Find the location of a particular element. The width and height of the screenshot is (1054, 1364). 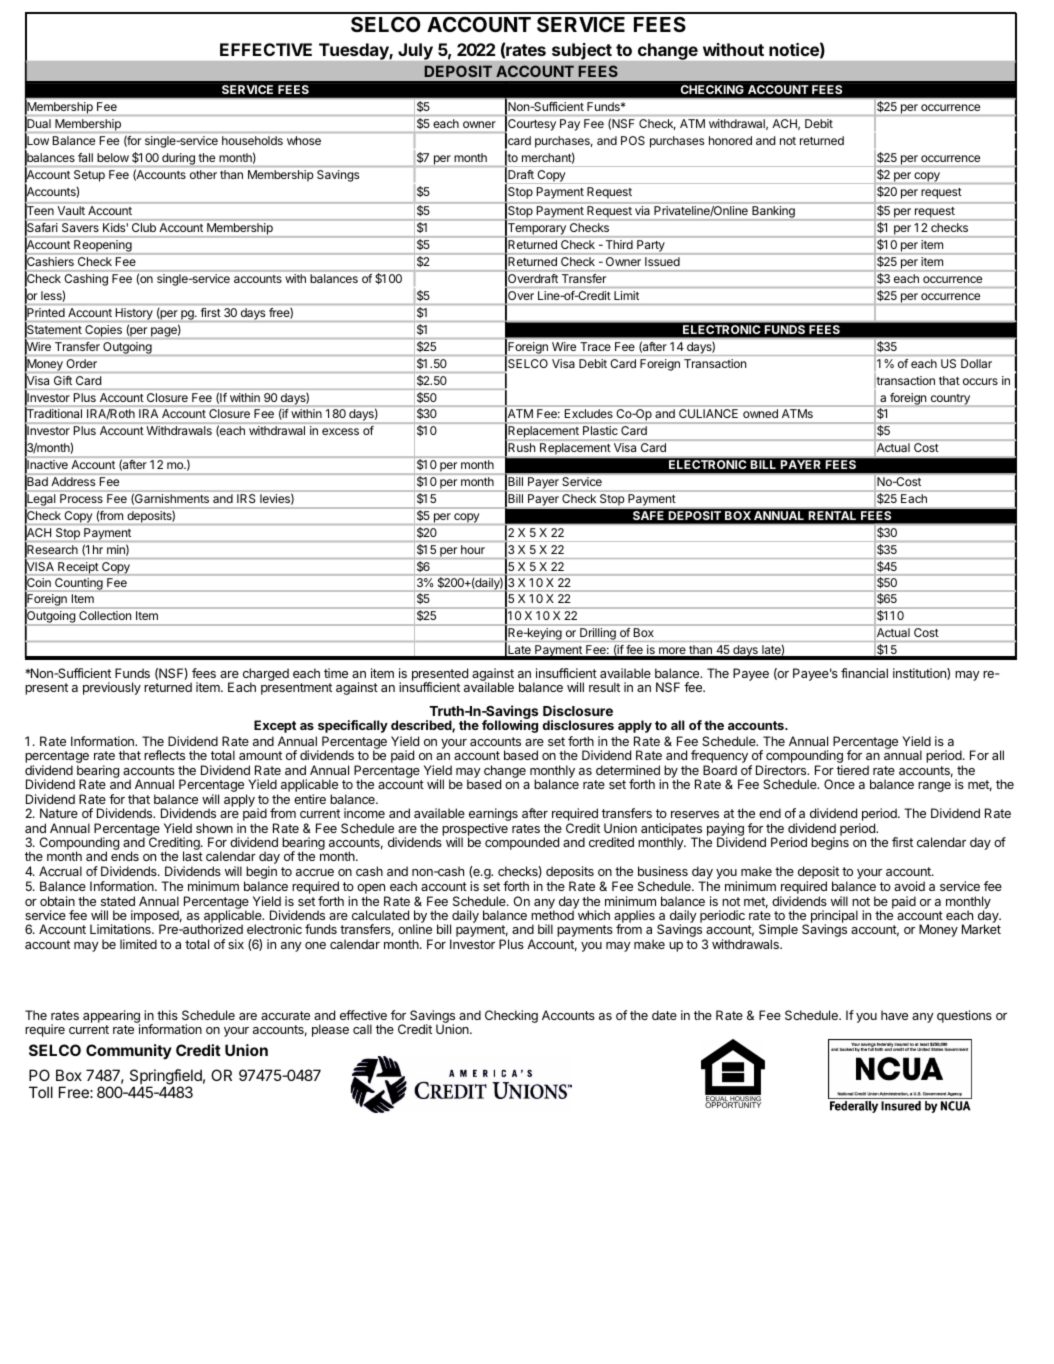

financial is located at coordinates (864, 673).
